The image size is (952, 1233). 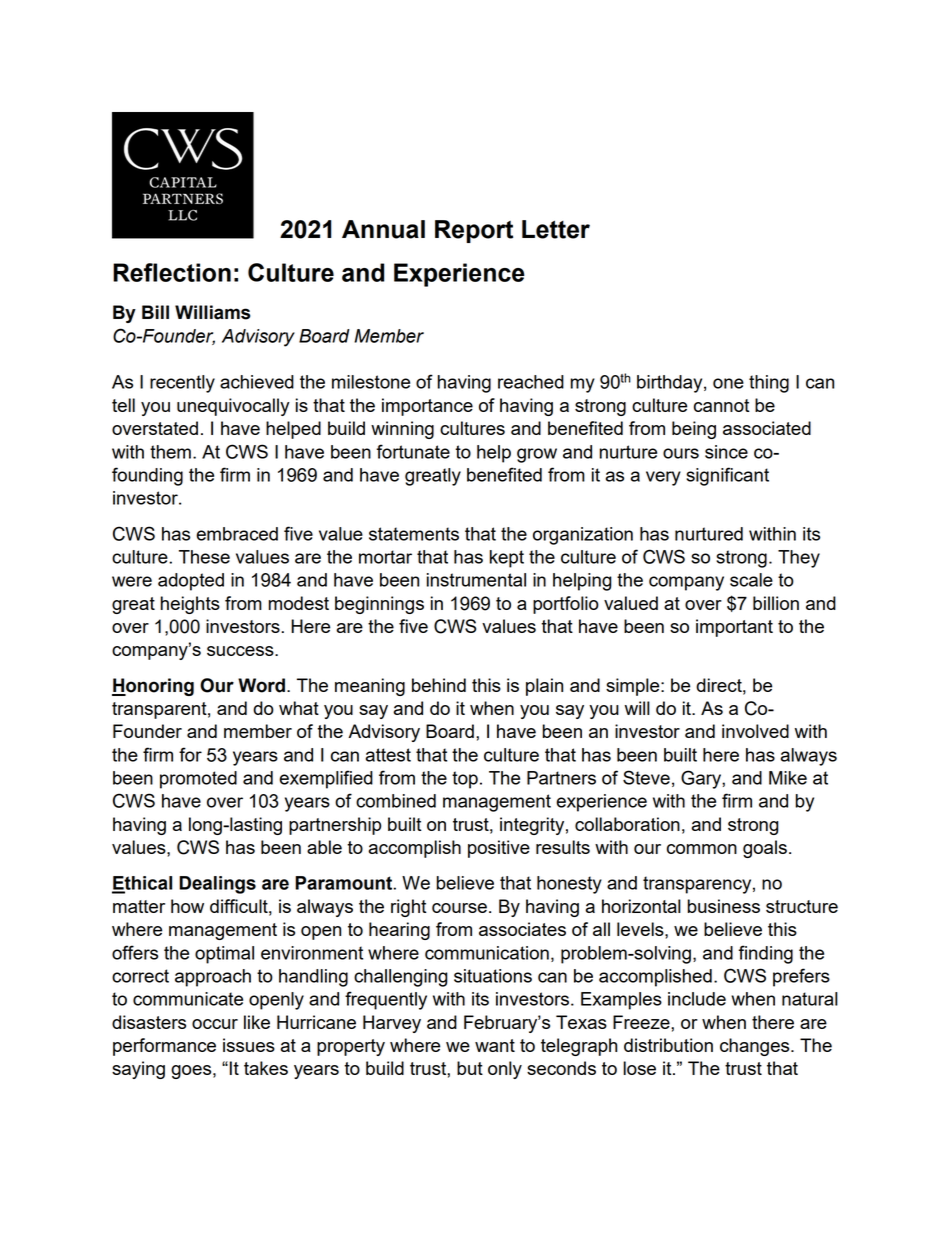 What do you see at coordinates (241, 651) in the image?
I see `success` at bounding box center [241, 651].
